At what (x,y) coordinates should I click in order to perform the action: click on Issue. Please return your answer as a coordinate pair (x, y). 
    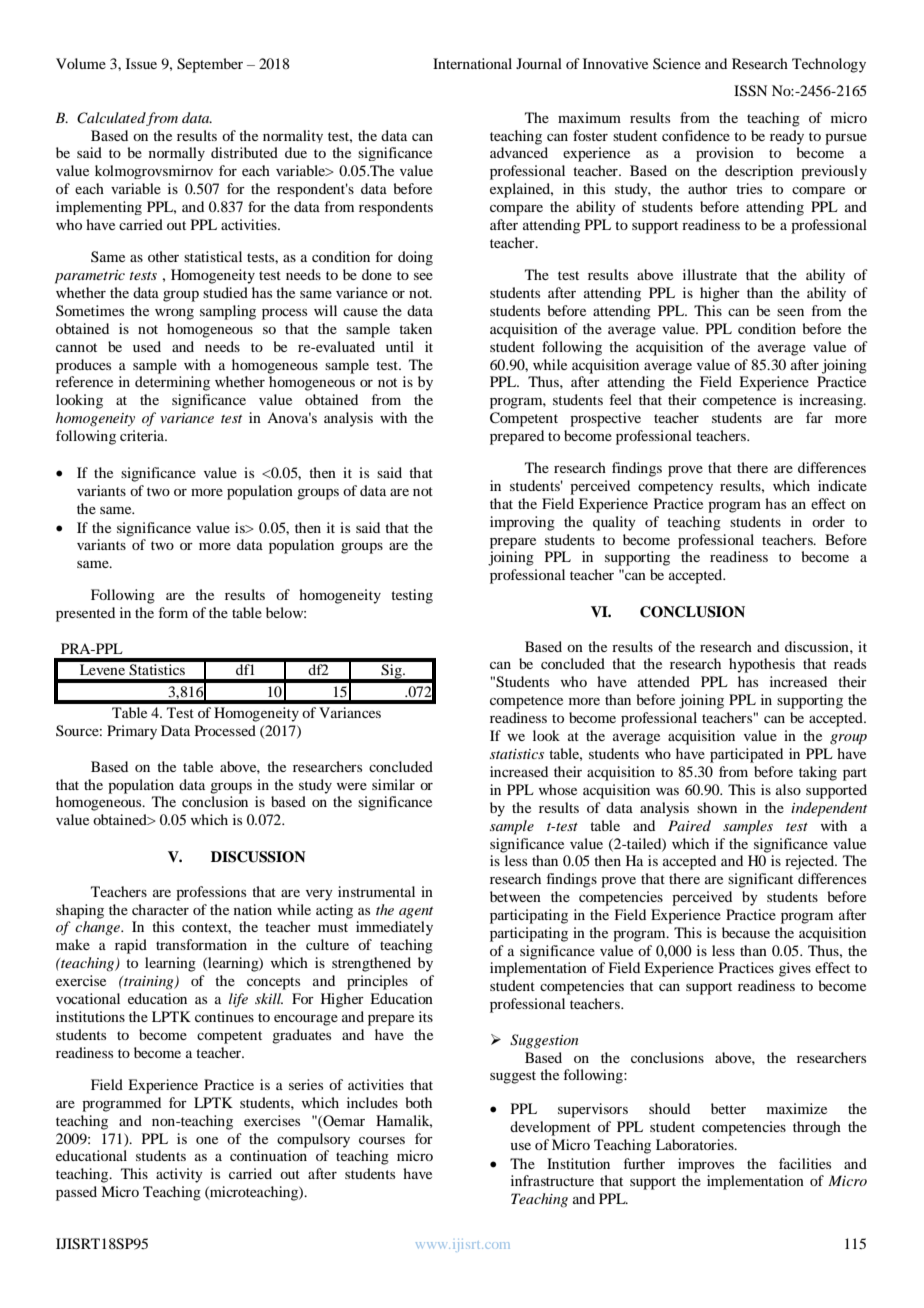
    Looking at the image, I should click on (141, 63).
